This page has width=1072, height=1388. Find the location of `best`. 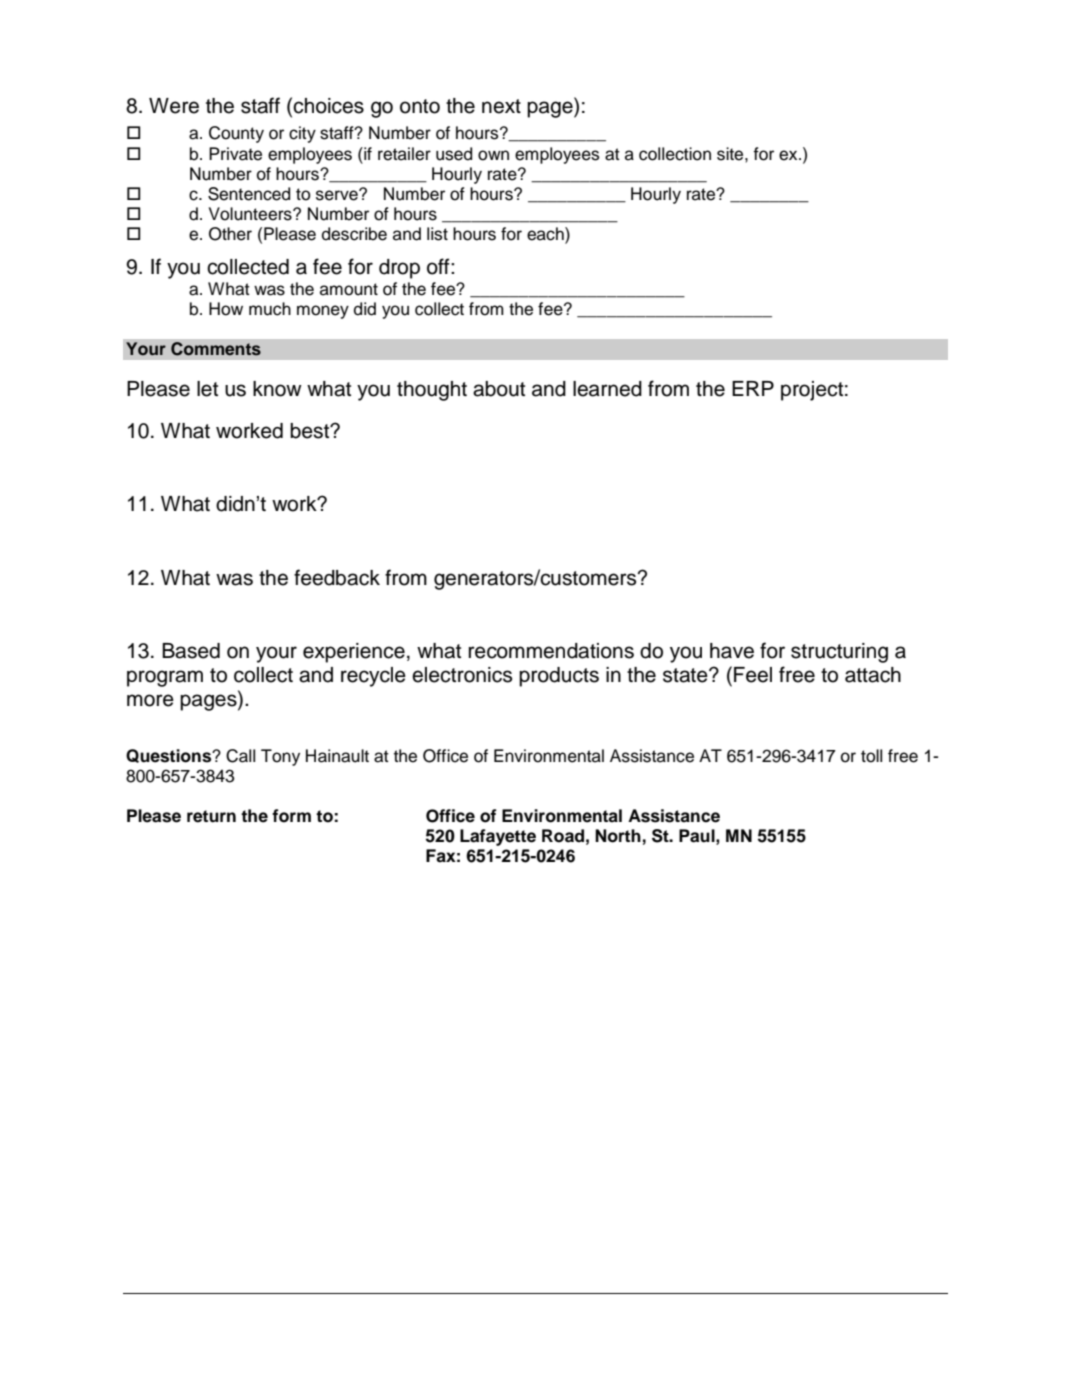

best is located at coordinates (311, 431).
